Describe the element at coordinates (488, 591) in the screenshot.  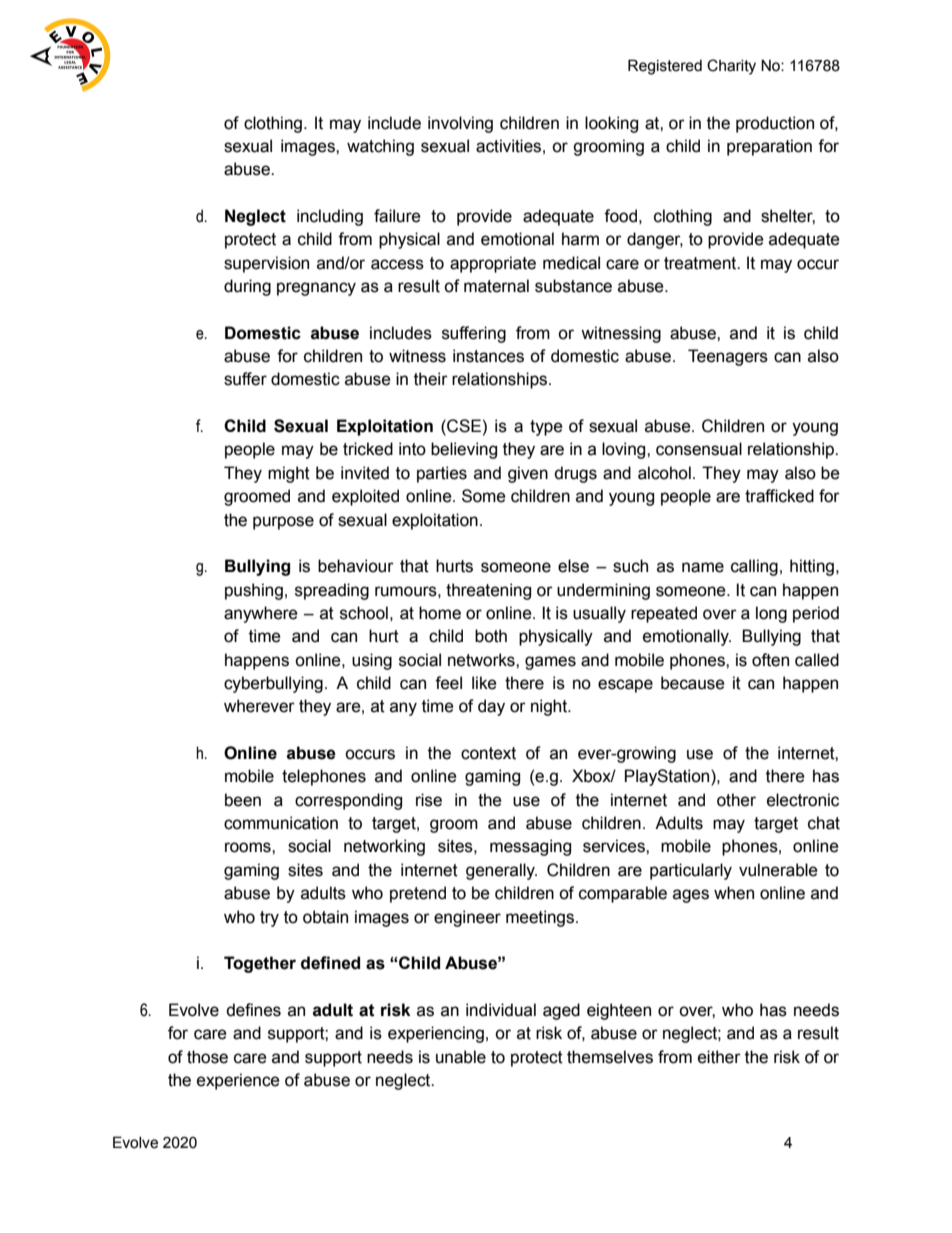
I see `threatening` at that location.
